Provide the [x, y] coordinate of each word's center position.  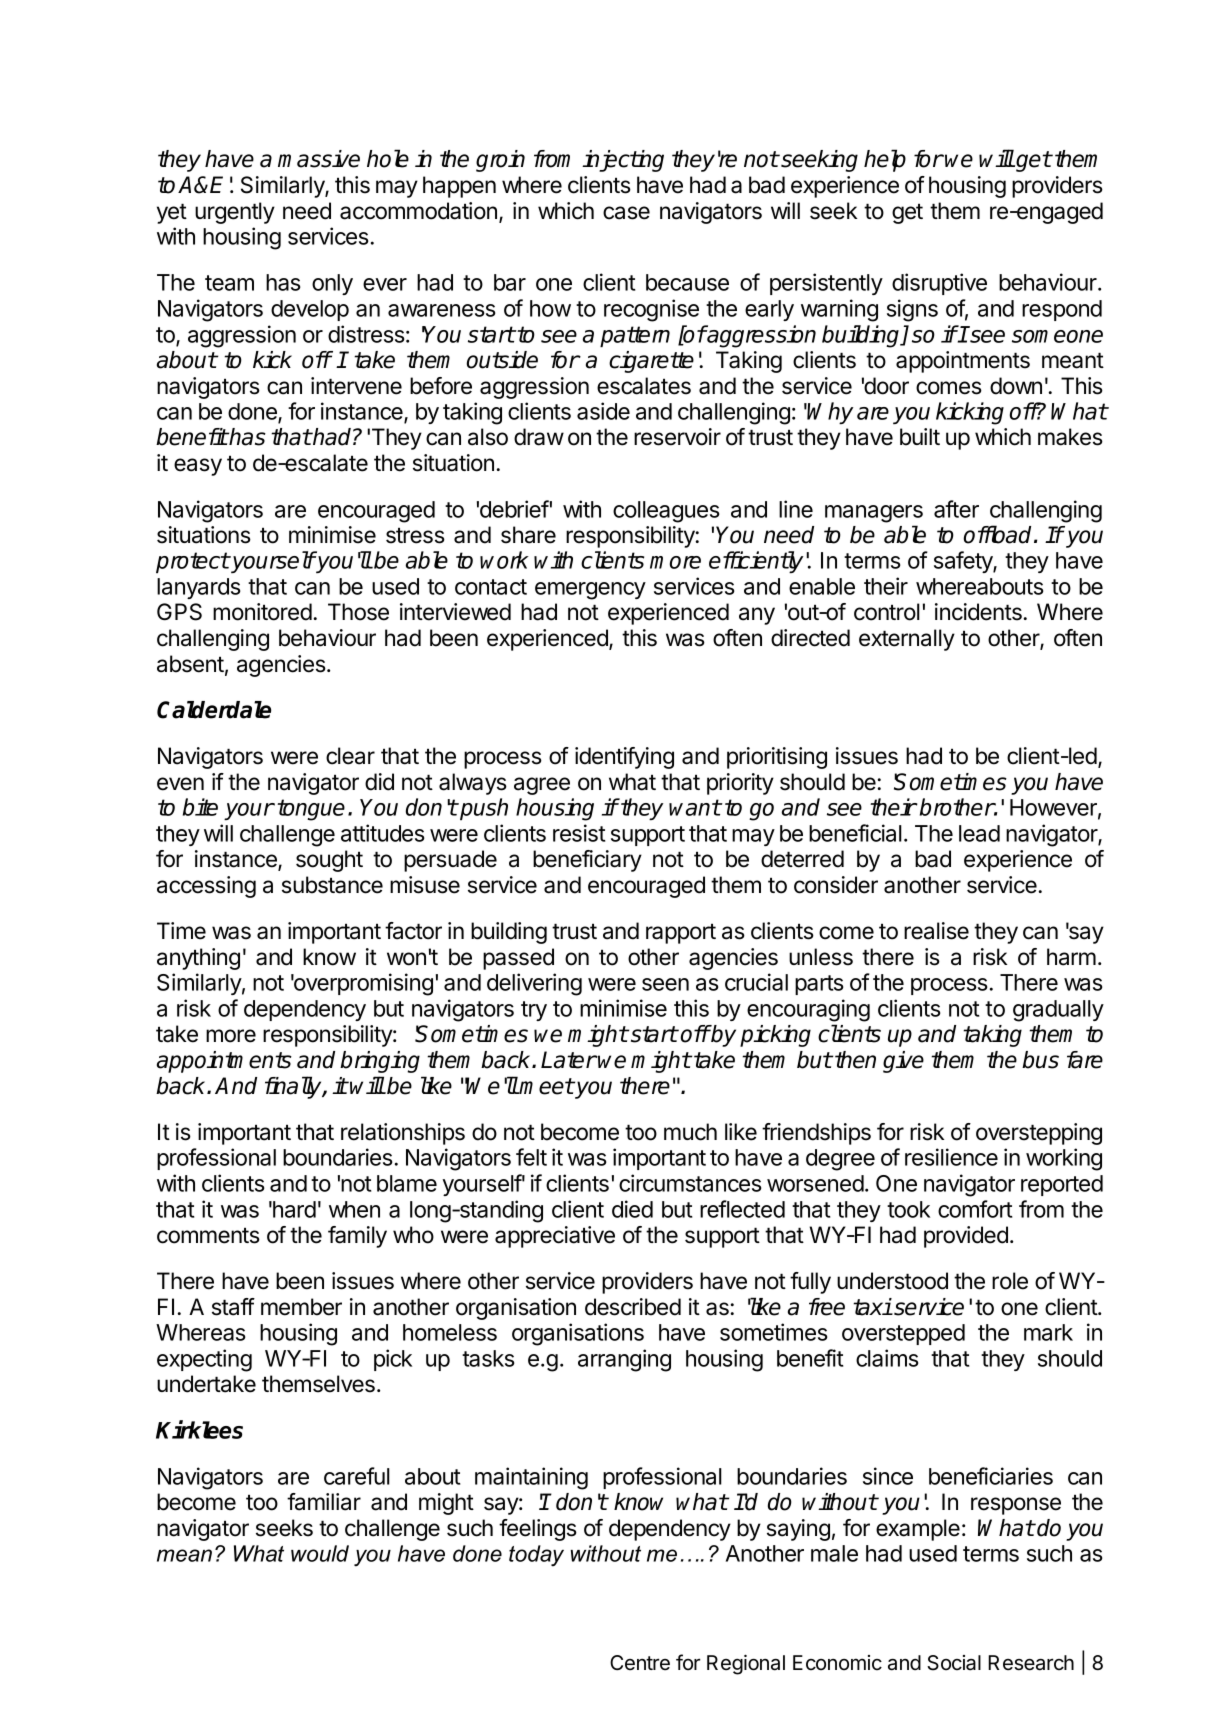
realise [936, 931]
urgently [235, 213]
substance [332, 885]
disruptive [939, 284]
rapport [681, 933]
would [320, 1553]
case [626, 213]
